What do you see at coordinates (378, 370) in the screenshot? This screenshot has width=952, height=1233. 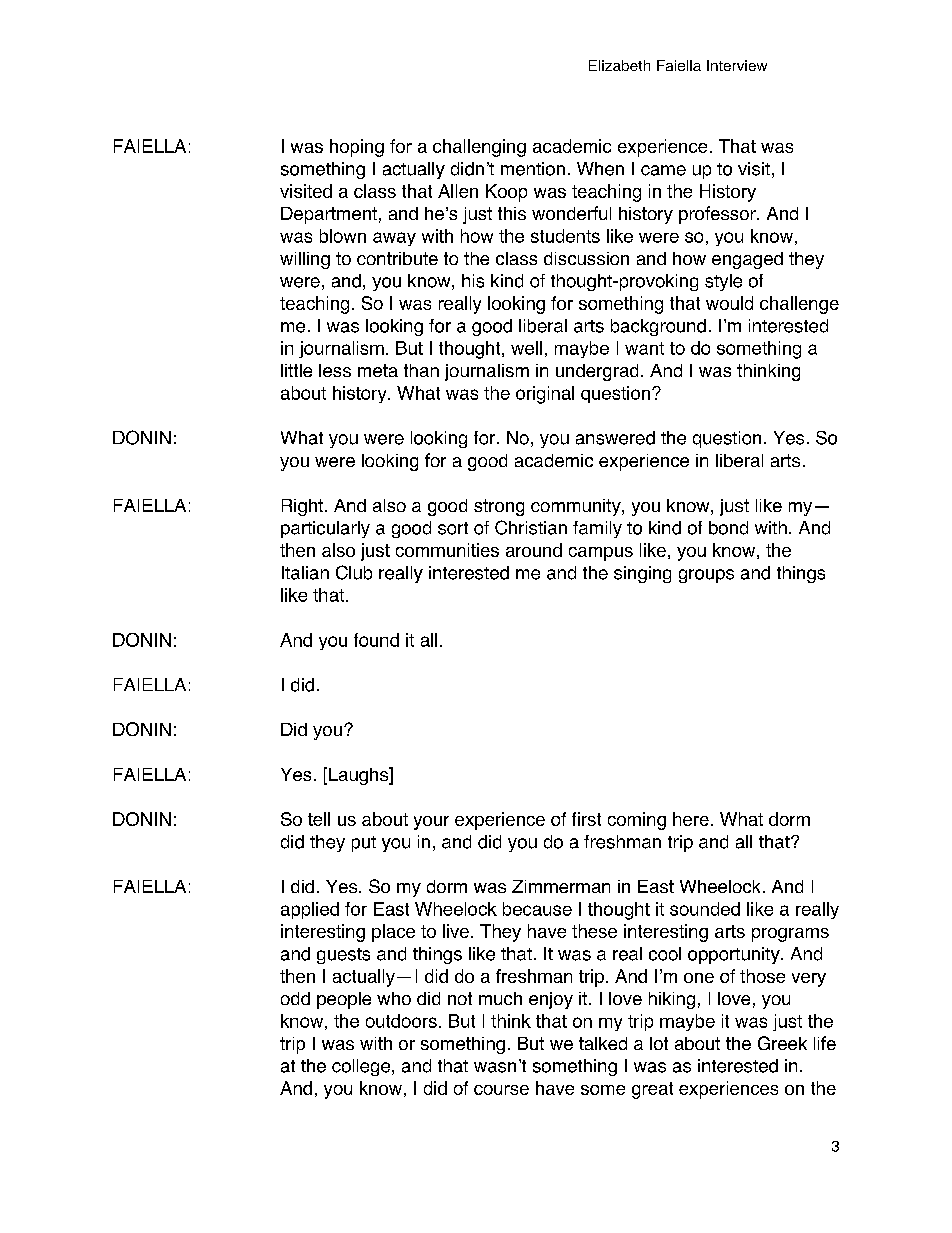 I see `meta` at bounding box center [378, 370].
